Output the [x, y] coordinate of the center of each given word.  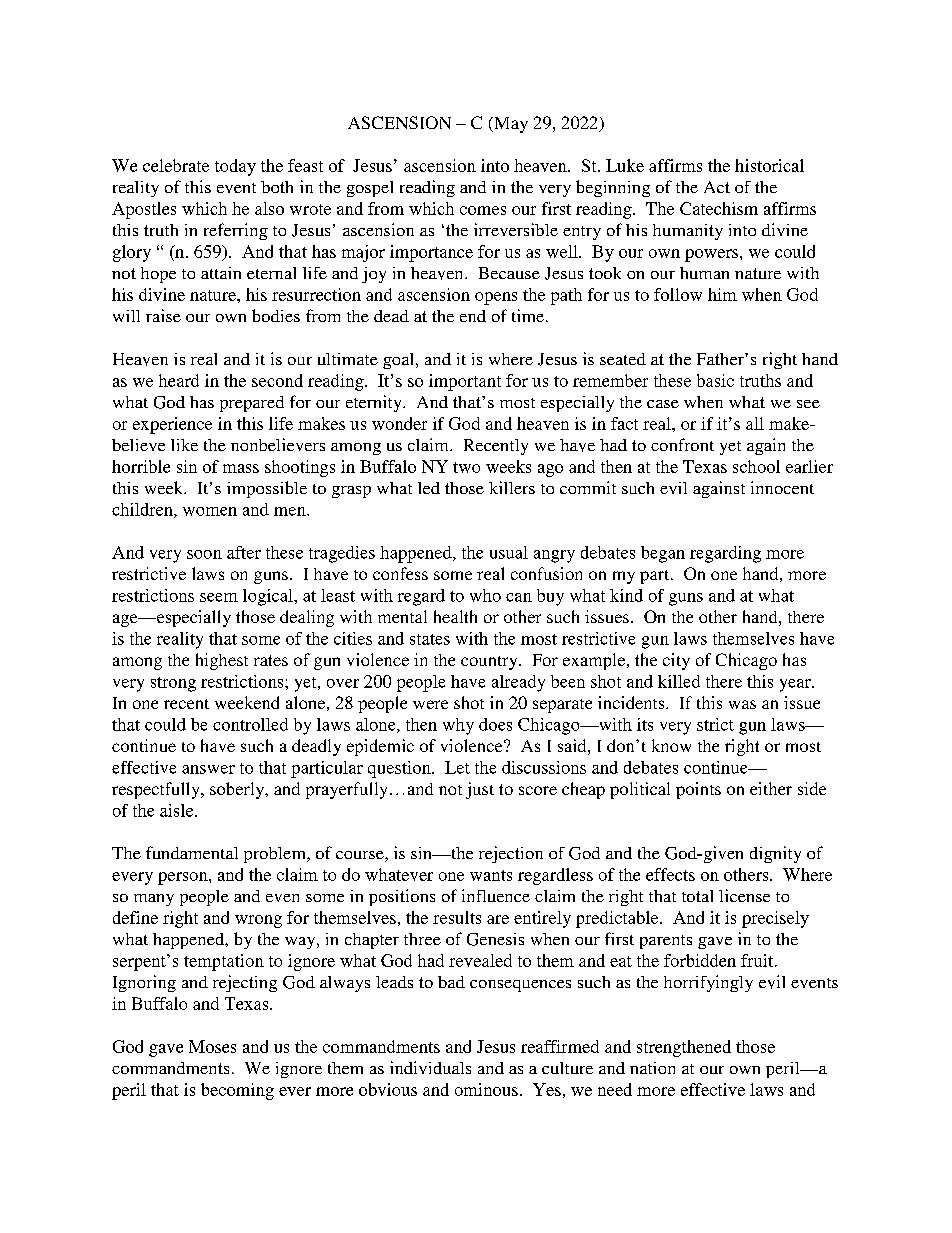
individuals [430, 1067]
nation [652, 1068]
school [756, 466]
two [466, 467]
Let [457, 767]
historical [769, 165]
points [698, 790]
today [235, 167]
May [510, 125]
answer [208, 769]
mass [241, 468]
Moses [212, 1046]
